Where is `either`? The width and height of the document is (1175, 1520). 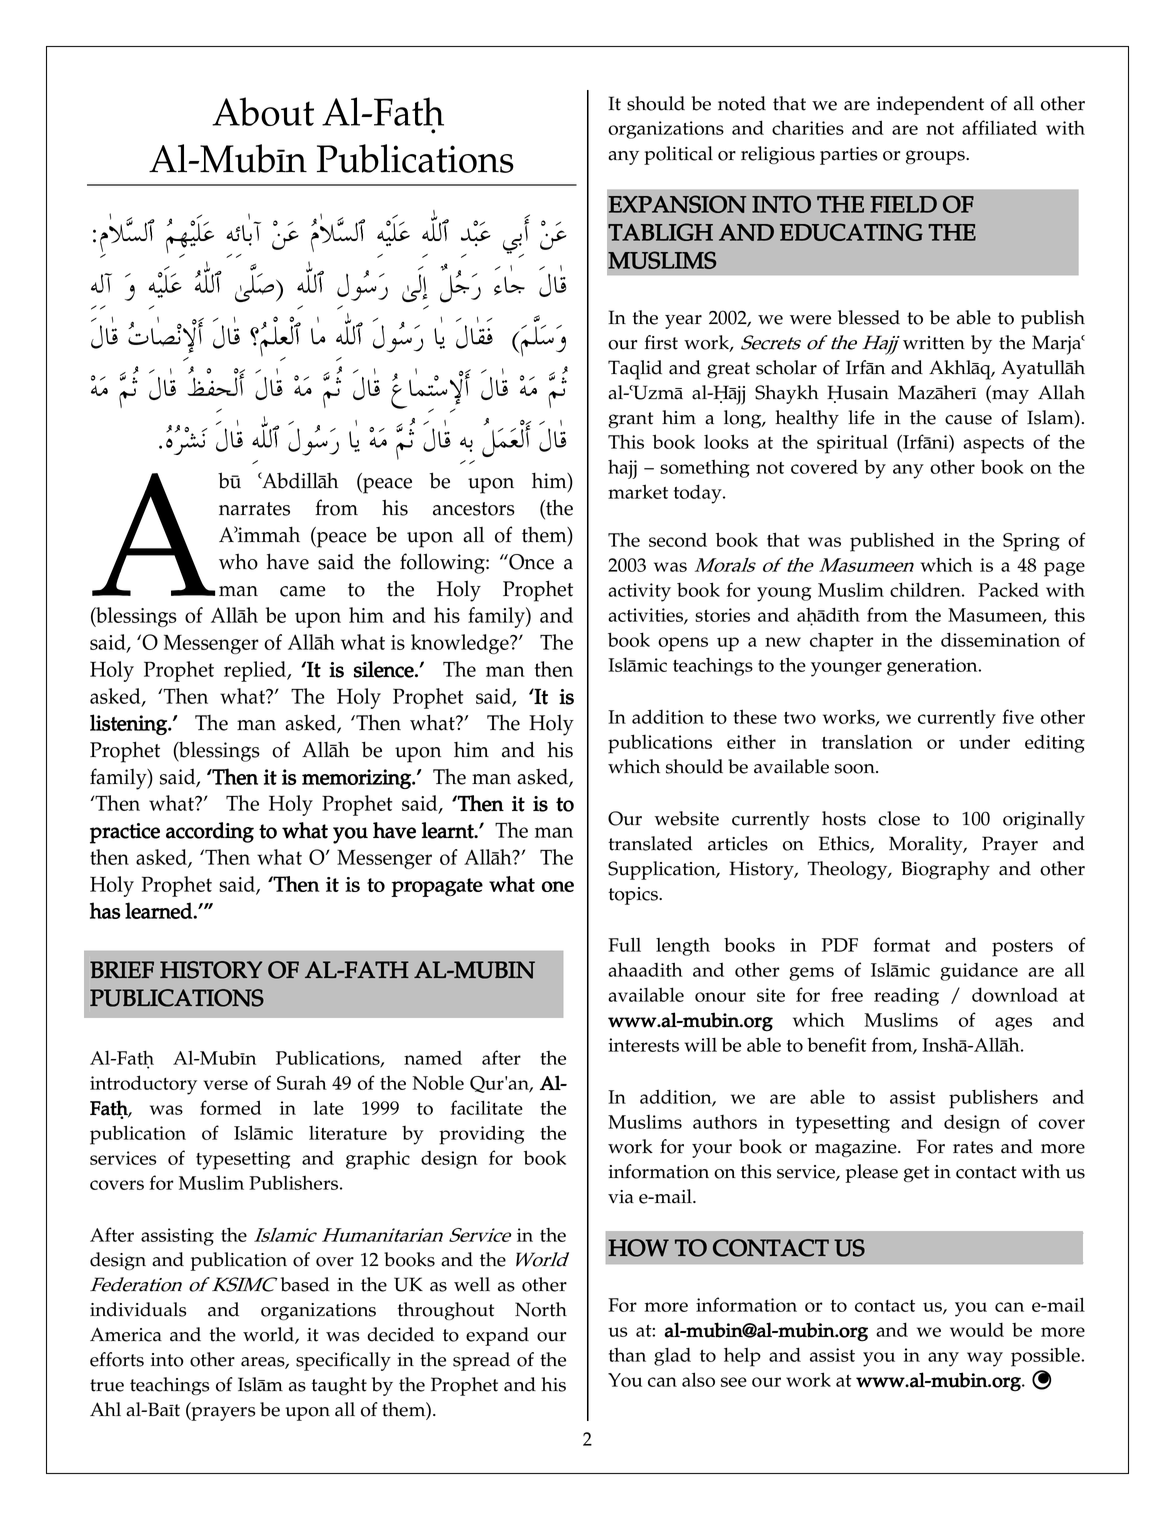
either is located at coordinates (751, 742).
